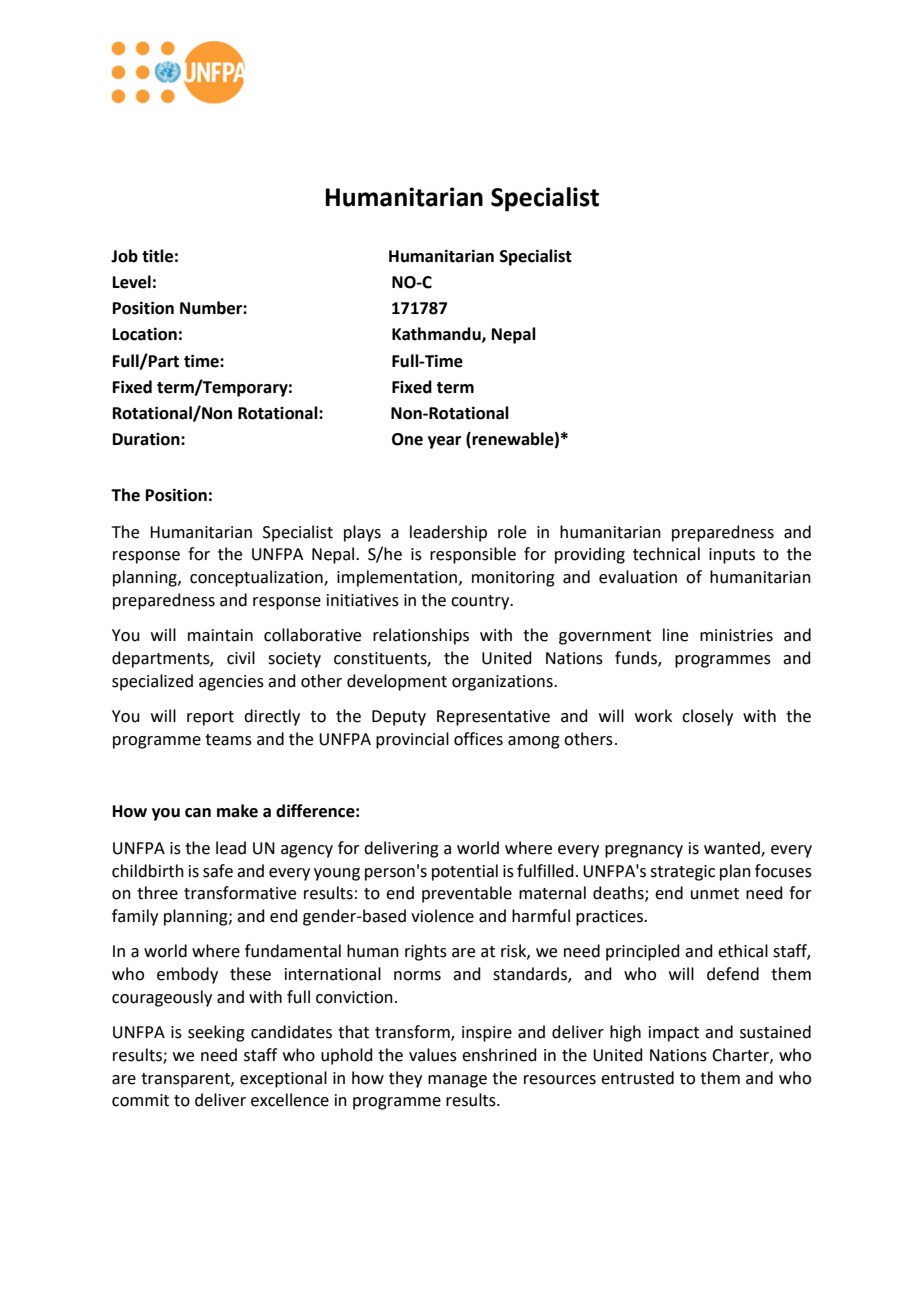  Describe the element at coordinates (465, 872) in the page. I see `potential` at that location.
